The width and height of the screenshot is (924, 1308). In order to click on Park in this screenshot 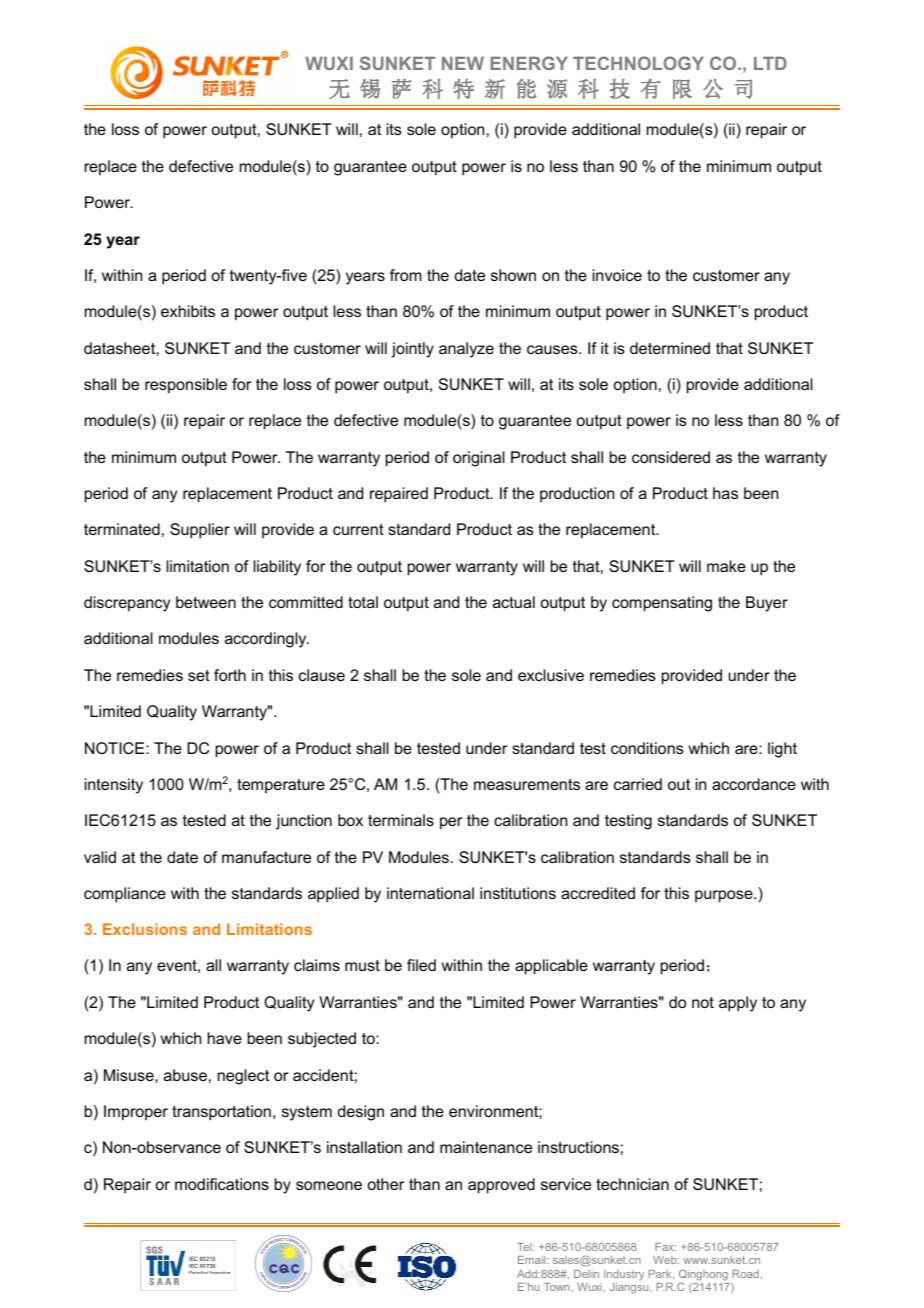, I will do `click(661, 1274)`.
